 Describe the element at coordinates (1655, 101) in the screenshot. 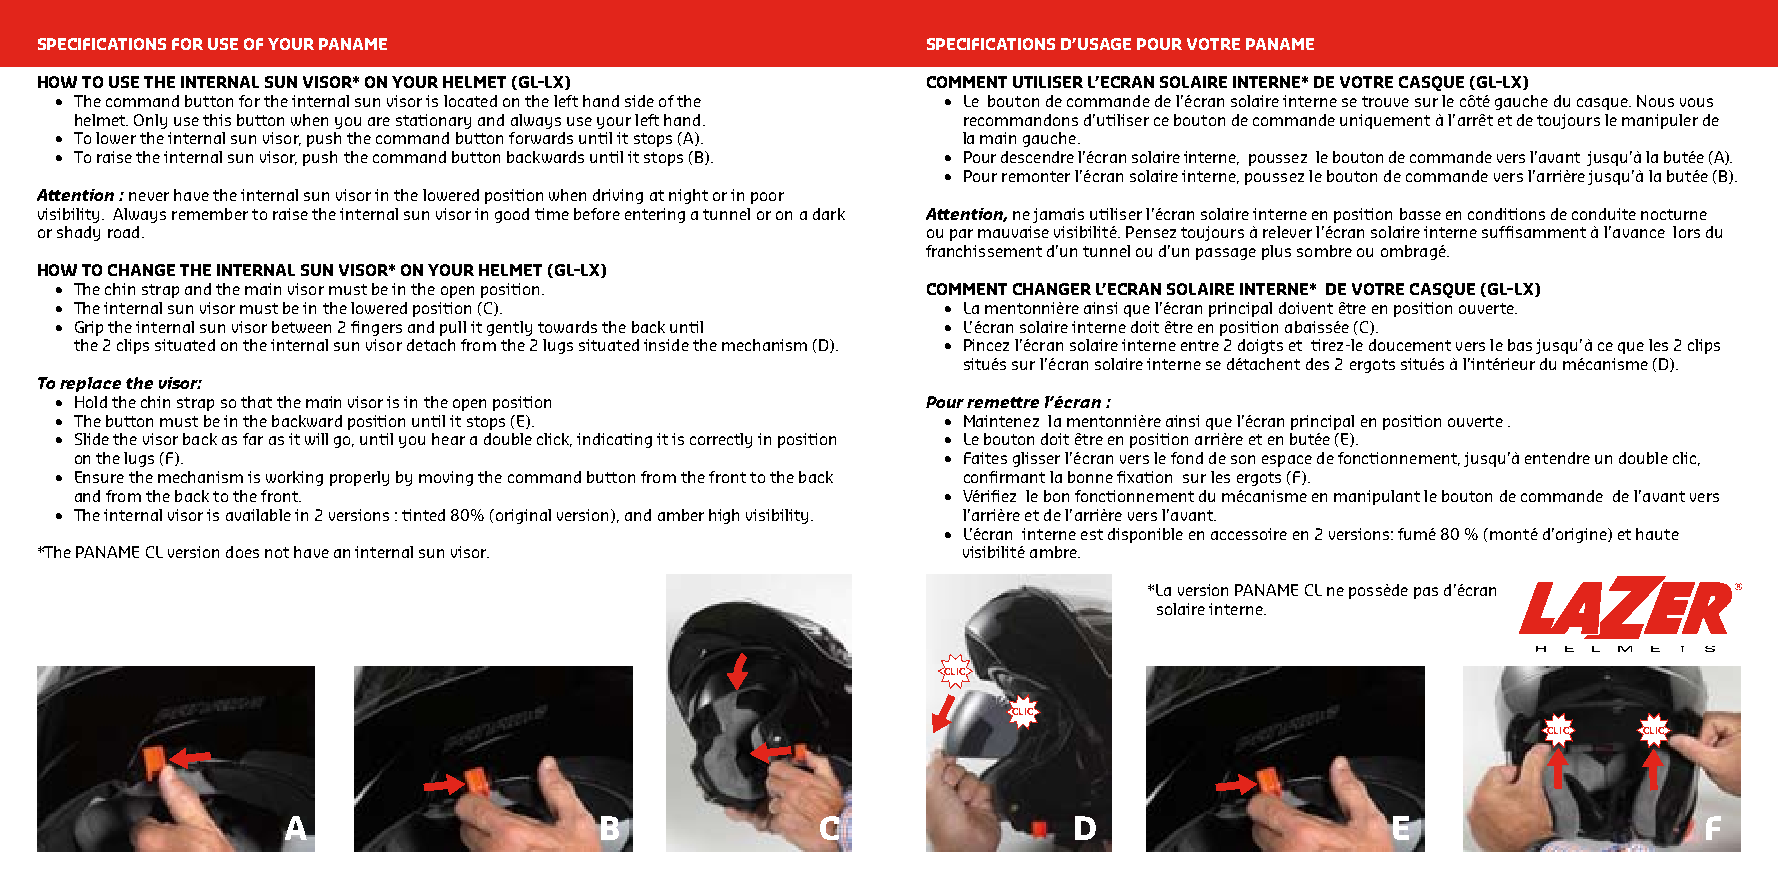

I see `Nous` at that location.
